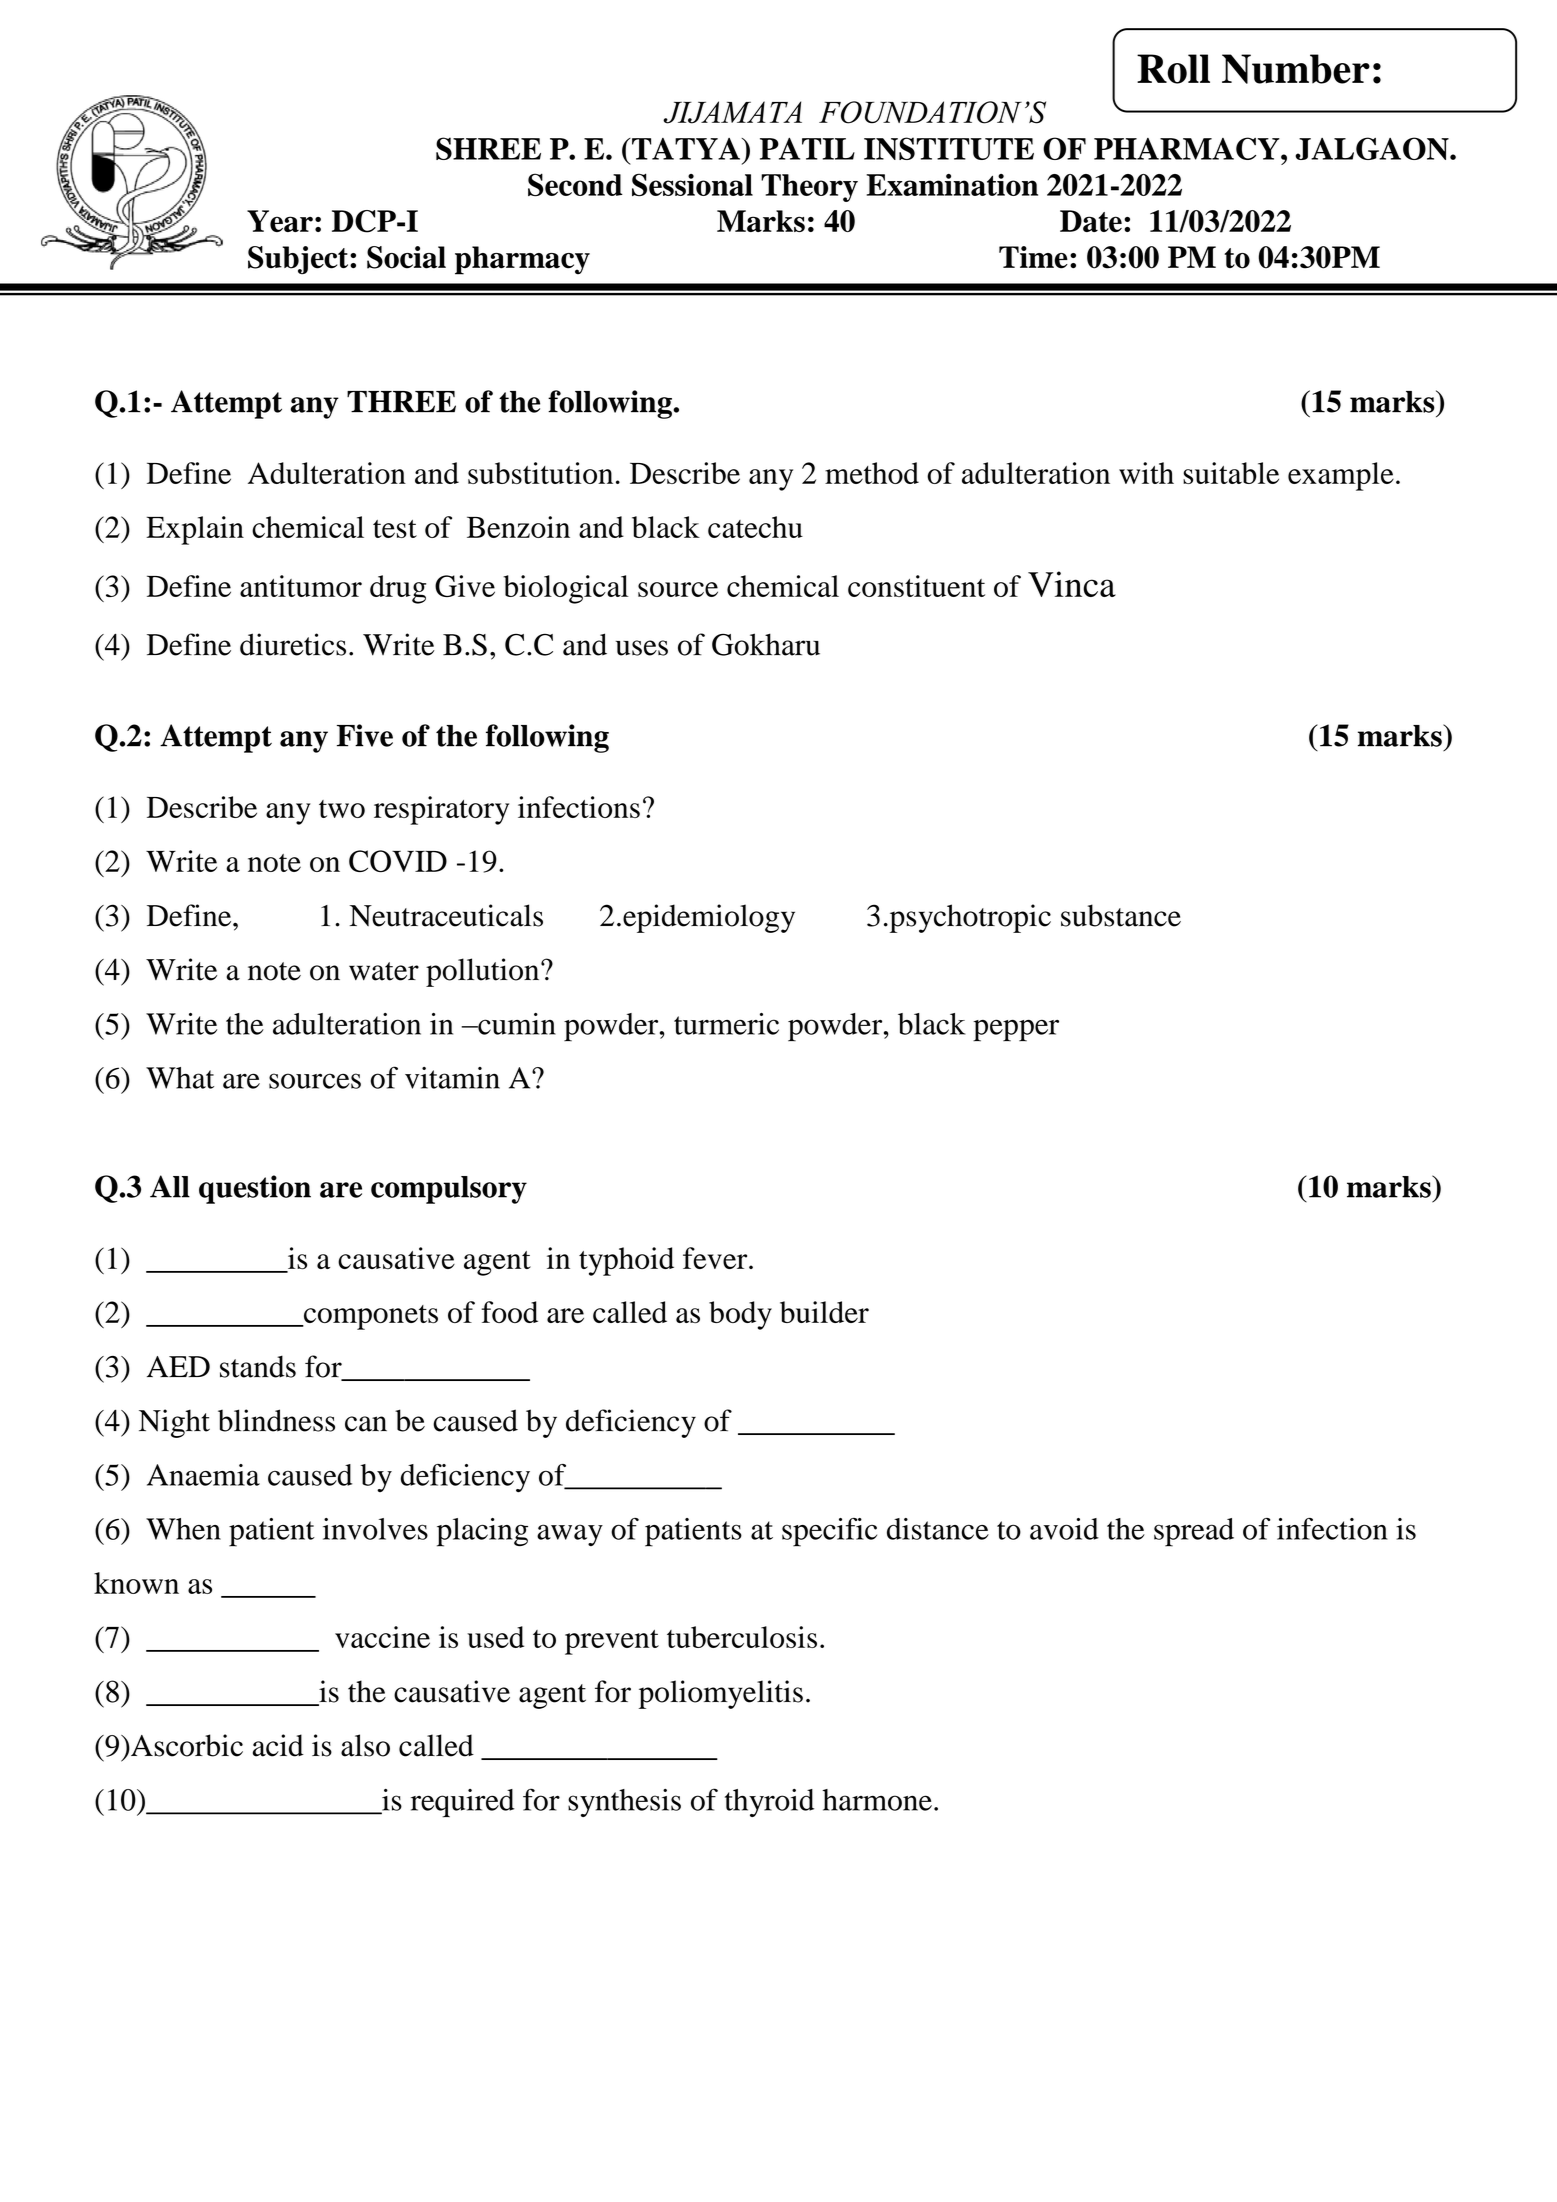  What do you see at coordinates (384, 971) in the image?
I see `water` at bounding box center [384, 971].
